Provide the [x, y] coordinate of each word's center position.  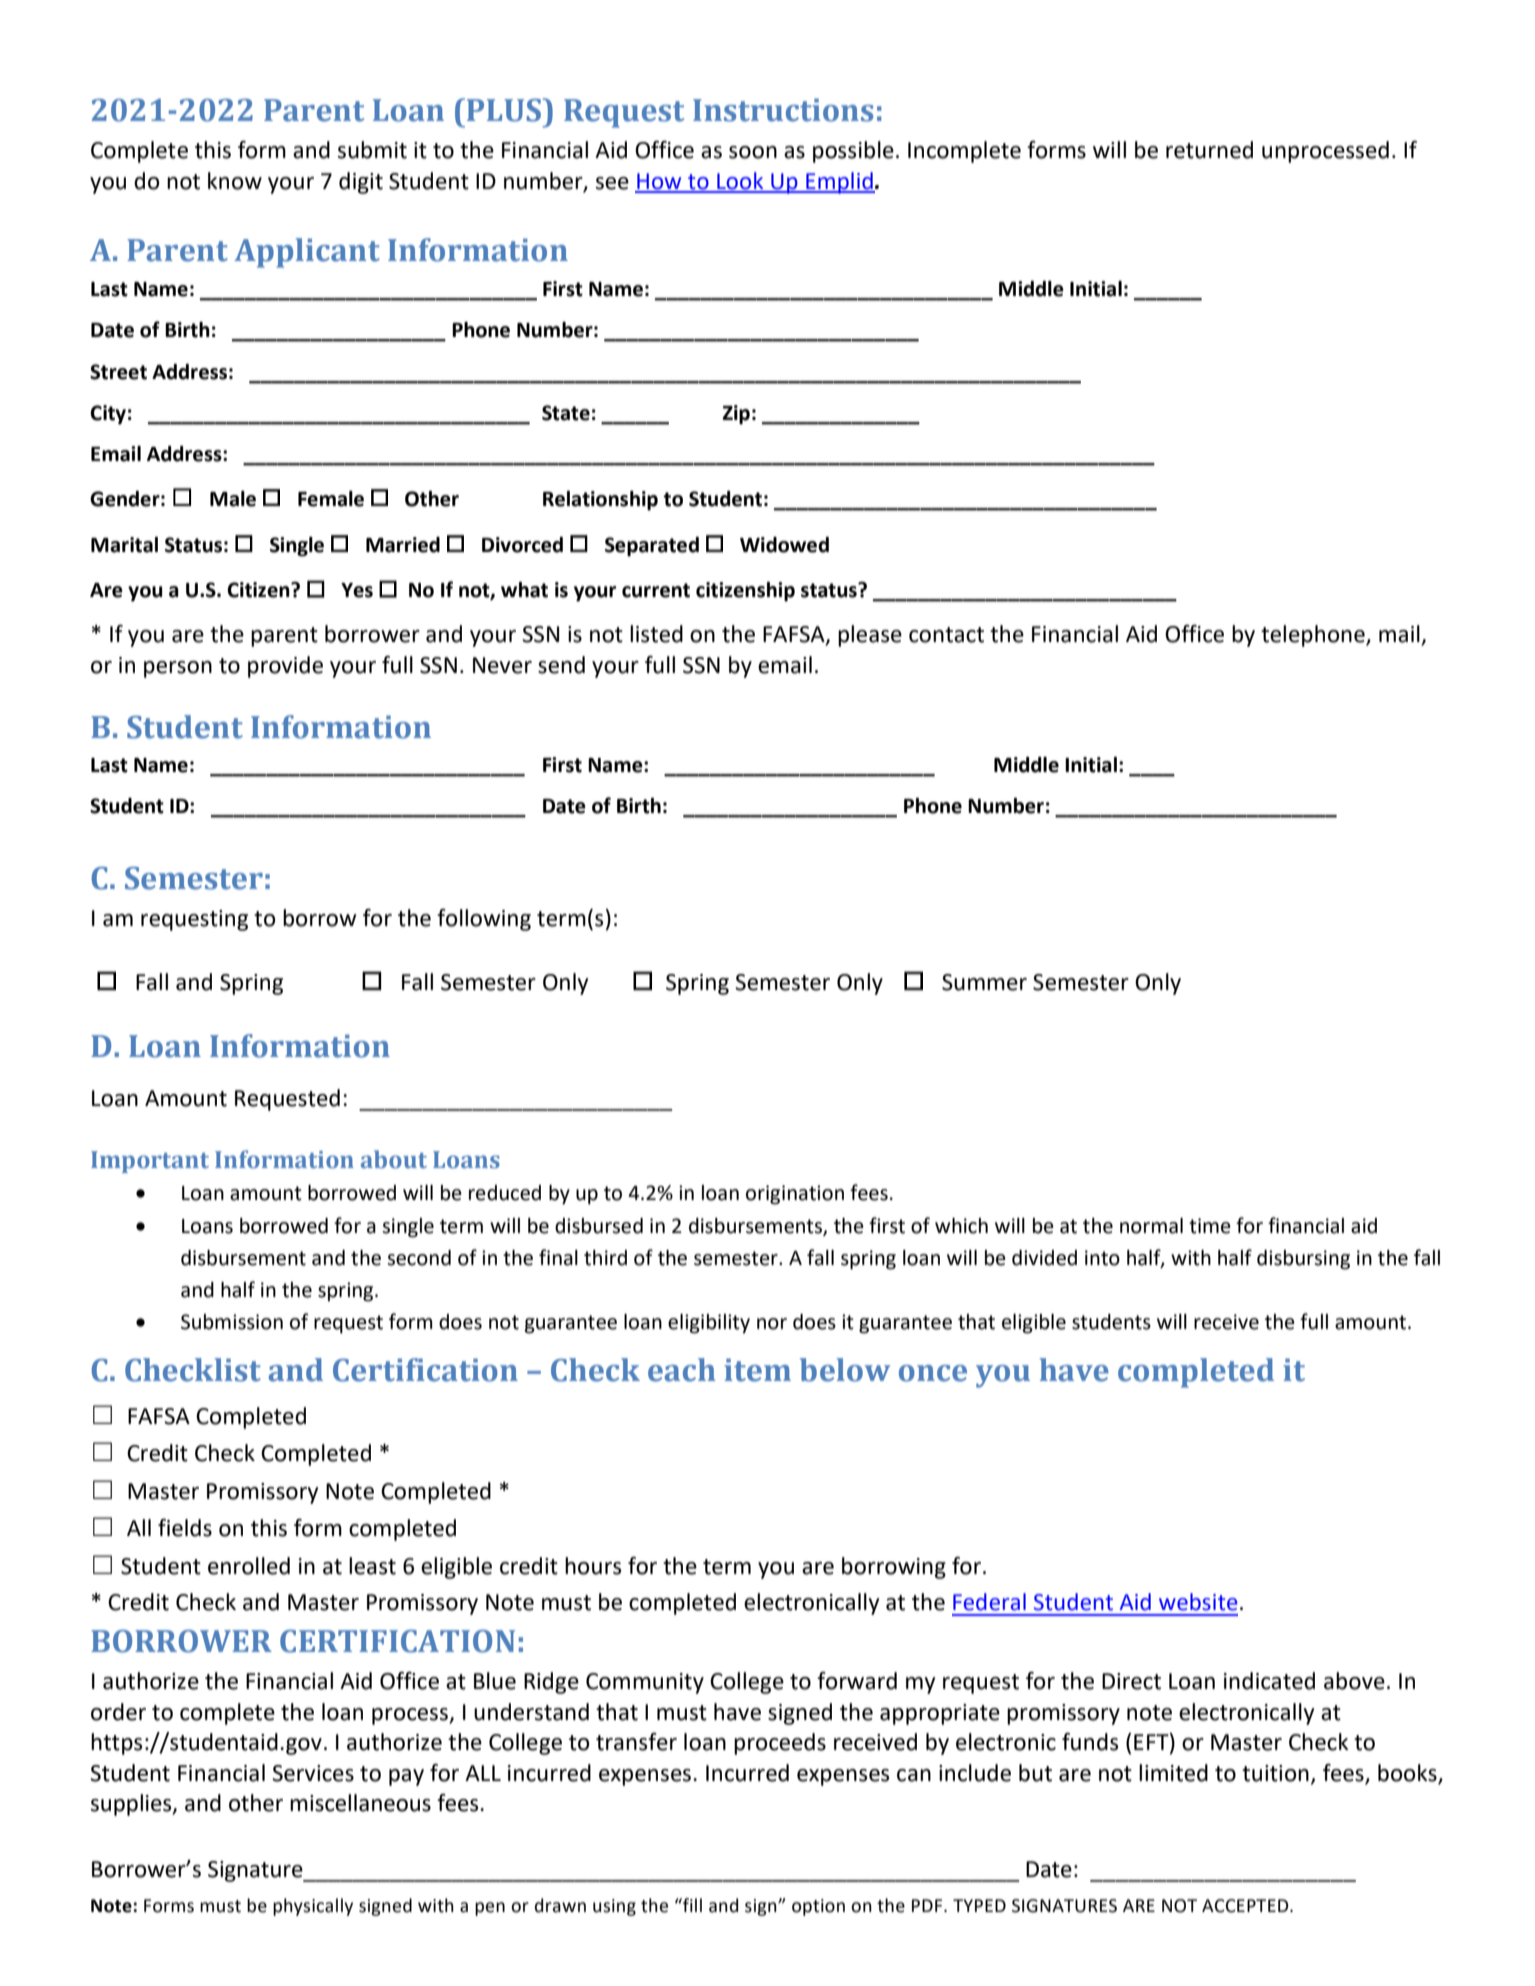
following [484, 920]
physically [313, 1907]
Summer [984, 982]
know [235, 181]
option [818, 1907]
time [1210, 1226]
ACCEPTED [1246, 1906]
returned [1209, 150]
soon [753, 152]
